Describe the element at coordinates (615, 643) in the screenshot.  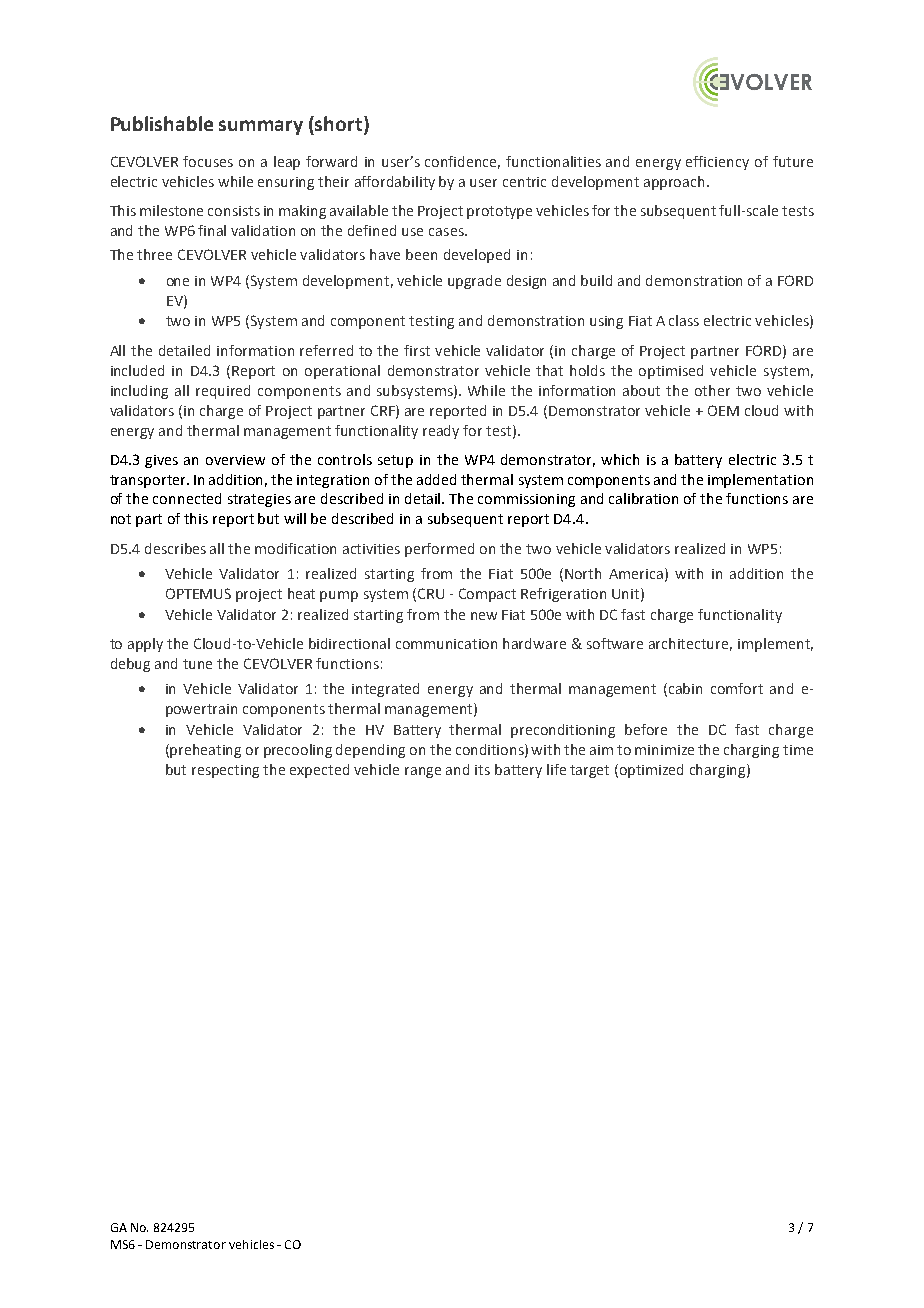
I see `software` at that location.
